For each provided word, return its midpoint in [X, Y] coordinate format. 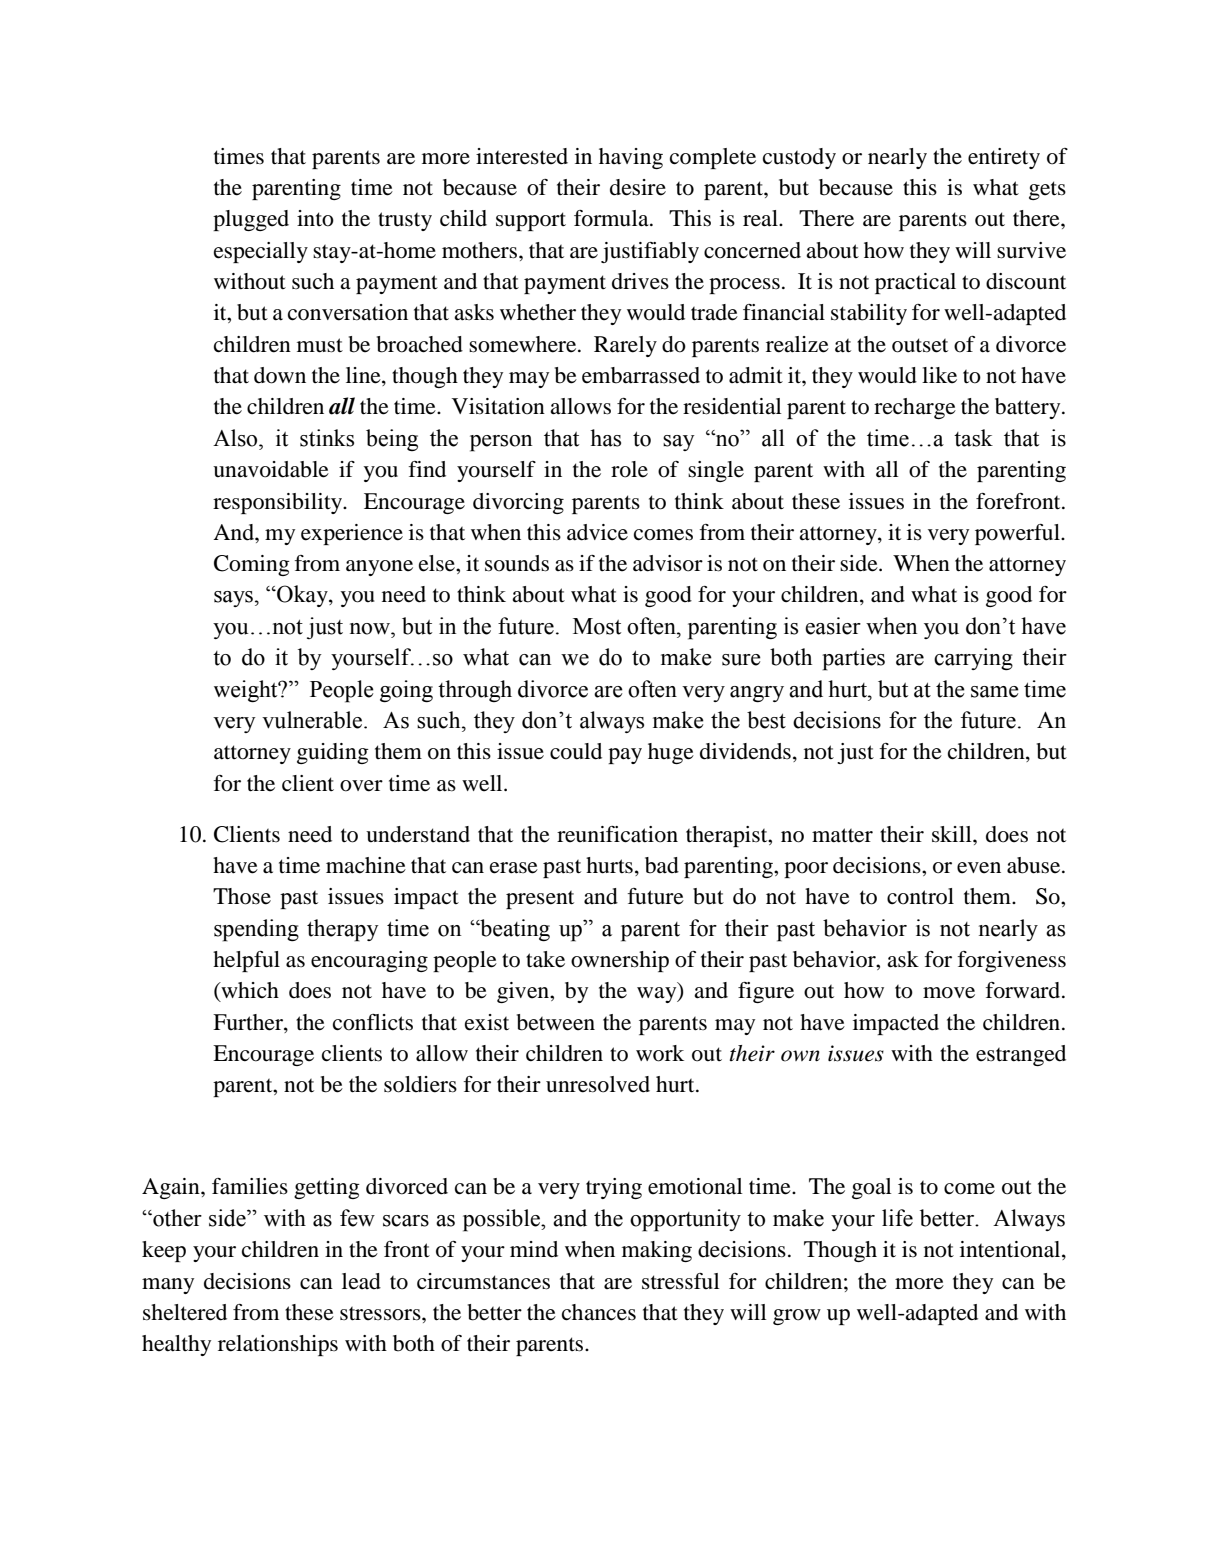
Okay [302, 596]
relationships [278, 1345]
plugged [251, 220]
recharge [915, 408]
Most [597, 626]
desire [638, 187]
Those [242, 896]
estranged [1021, 1055]
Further [249, 1022]
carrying [973, 659]
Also [236, 438]
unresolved [598, 1084]
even [979, 868]
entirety [1004, 158]
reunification [617, 834]
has [605, 438]
